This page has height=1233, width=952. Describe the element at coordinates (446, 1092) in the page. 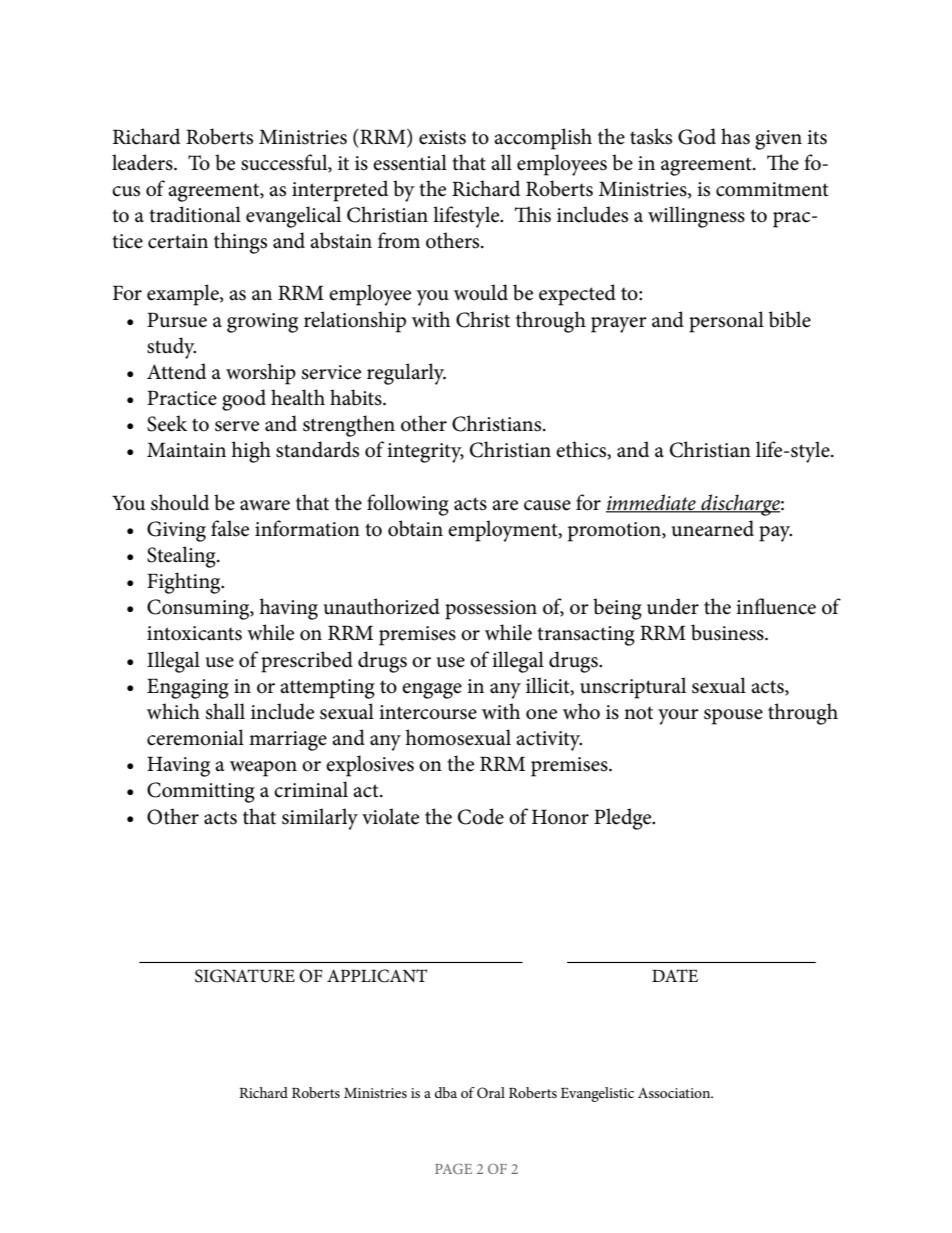

I see `dba` at that location.
